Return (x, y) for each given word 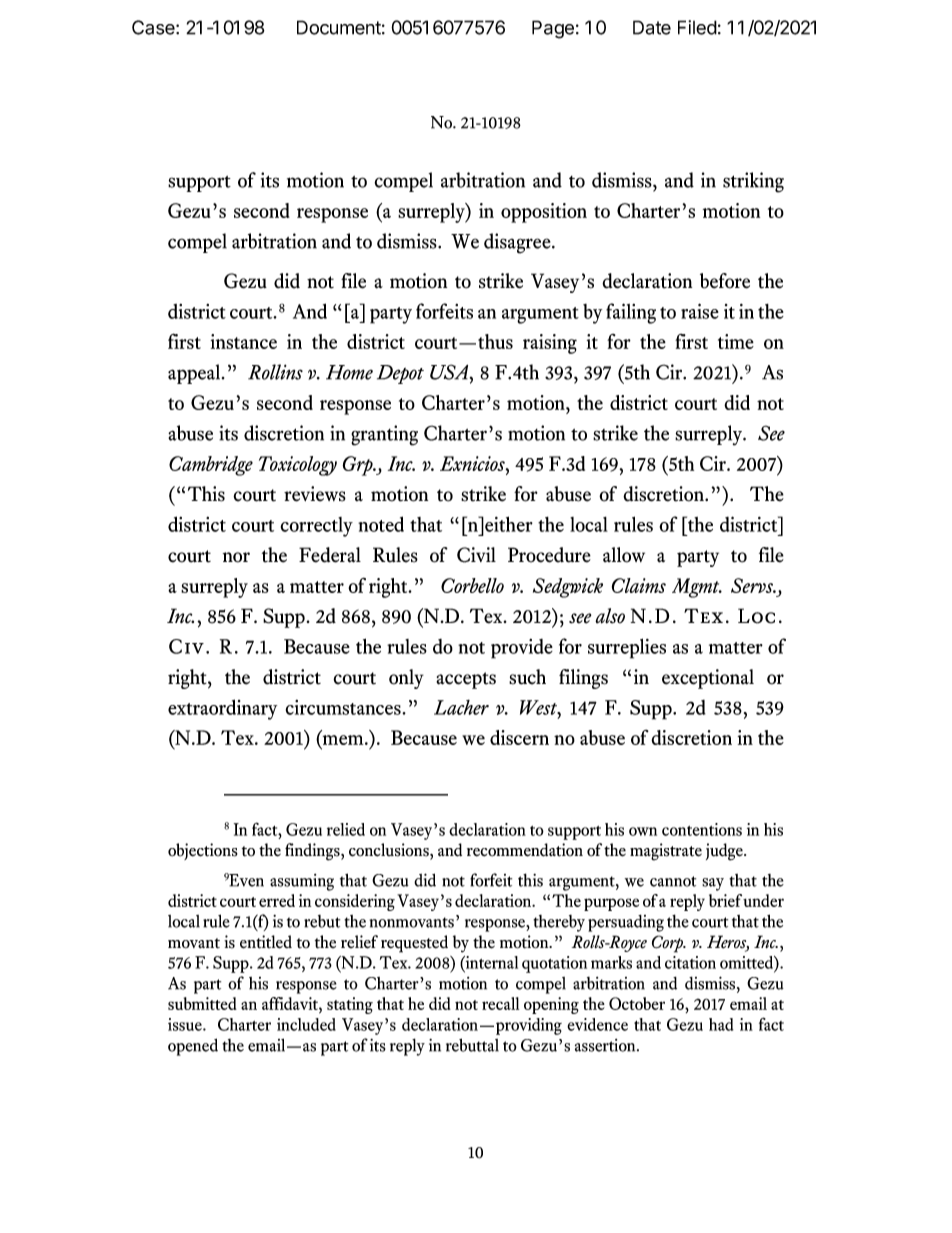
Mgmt (697, 588)
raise (700, 311)
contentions (702, 829)
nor (236, 557)
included (306, 1024)
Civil (476, 555)
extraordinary (222, 709)
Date (652, 27)
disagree (518, 243)
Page (553, 29)
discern (519, 737)
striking (753, 182)
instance (244, 341)
